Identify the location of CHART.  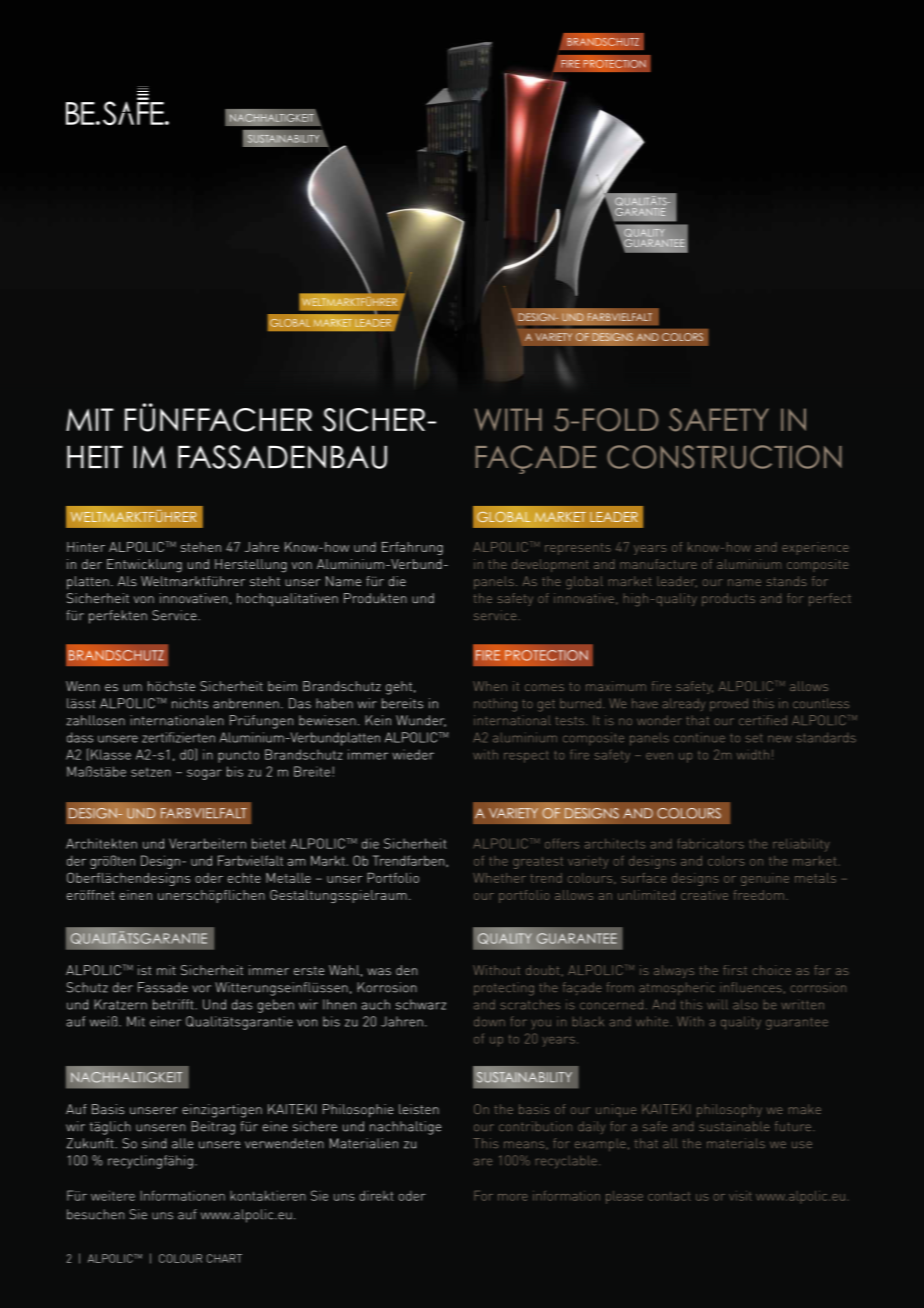
(224, 1258).
